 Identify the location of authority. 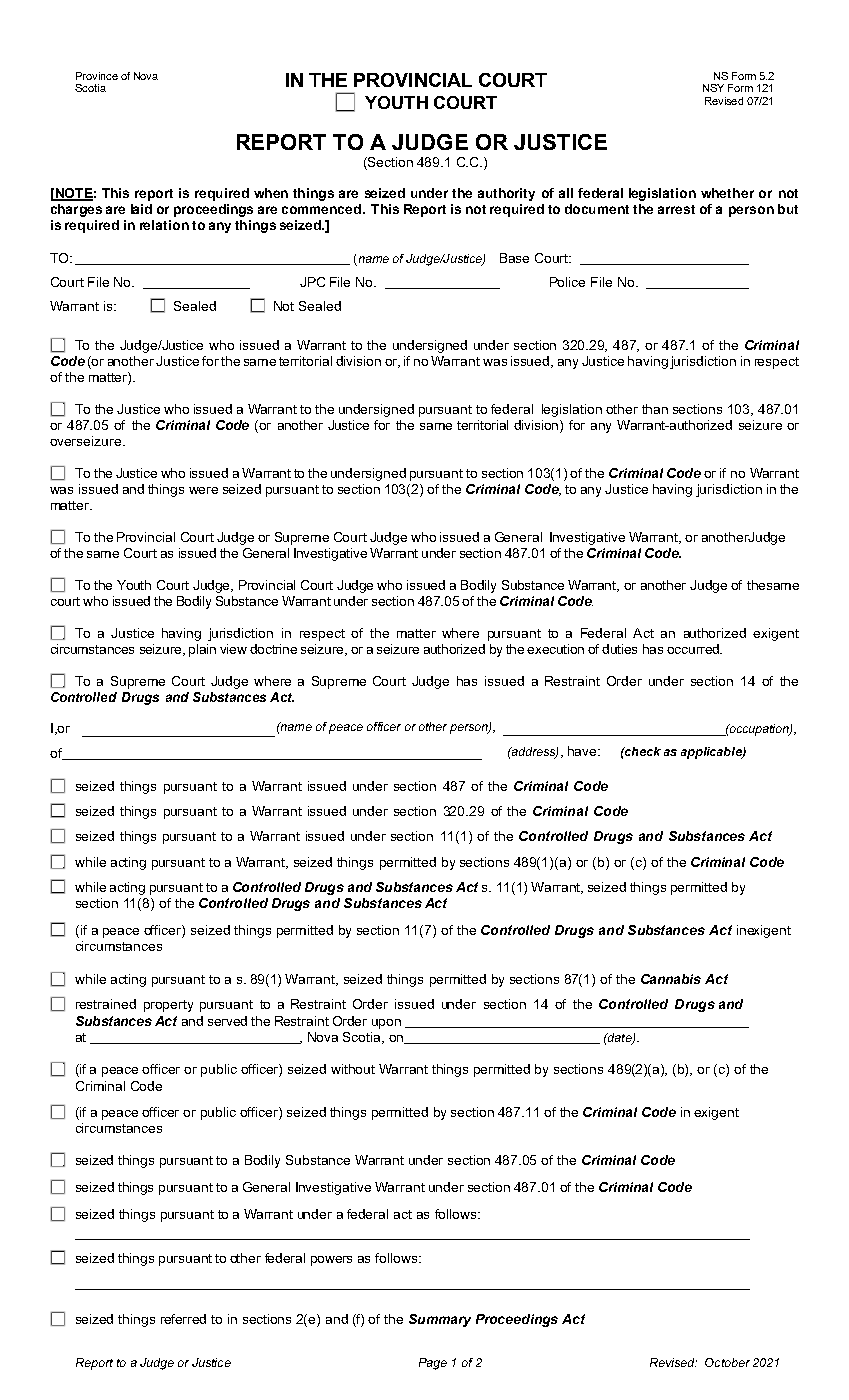
(506, 194).
